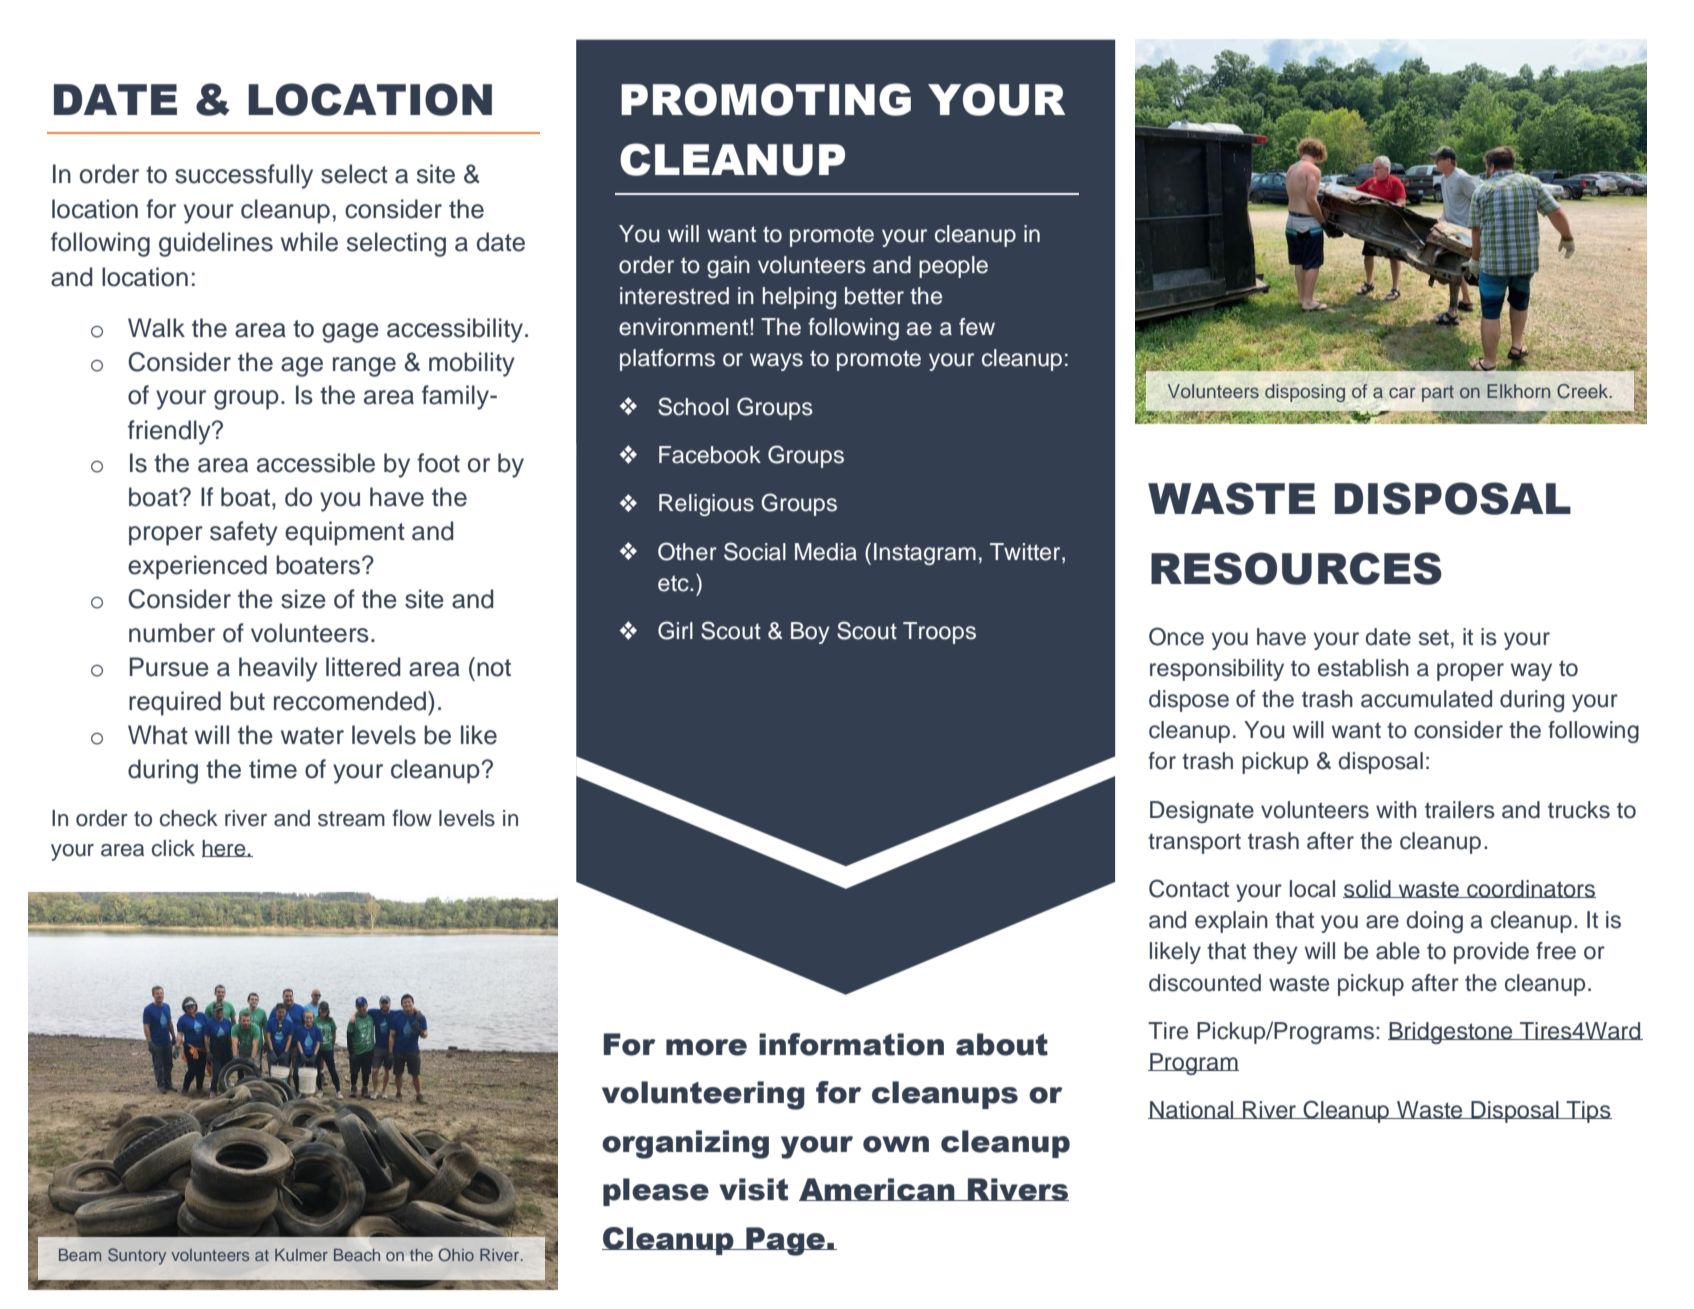 Image resolution: width=1694 pixels, height=1309 pixels. What do you see at coordinates (244, 176) in the screenshot?
I see `successfully` at bounding box center [244, 176].
